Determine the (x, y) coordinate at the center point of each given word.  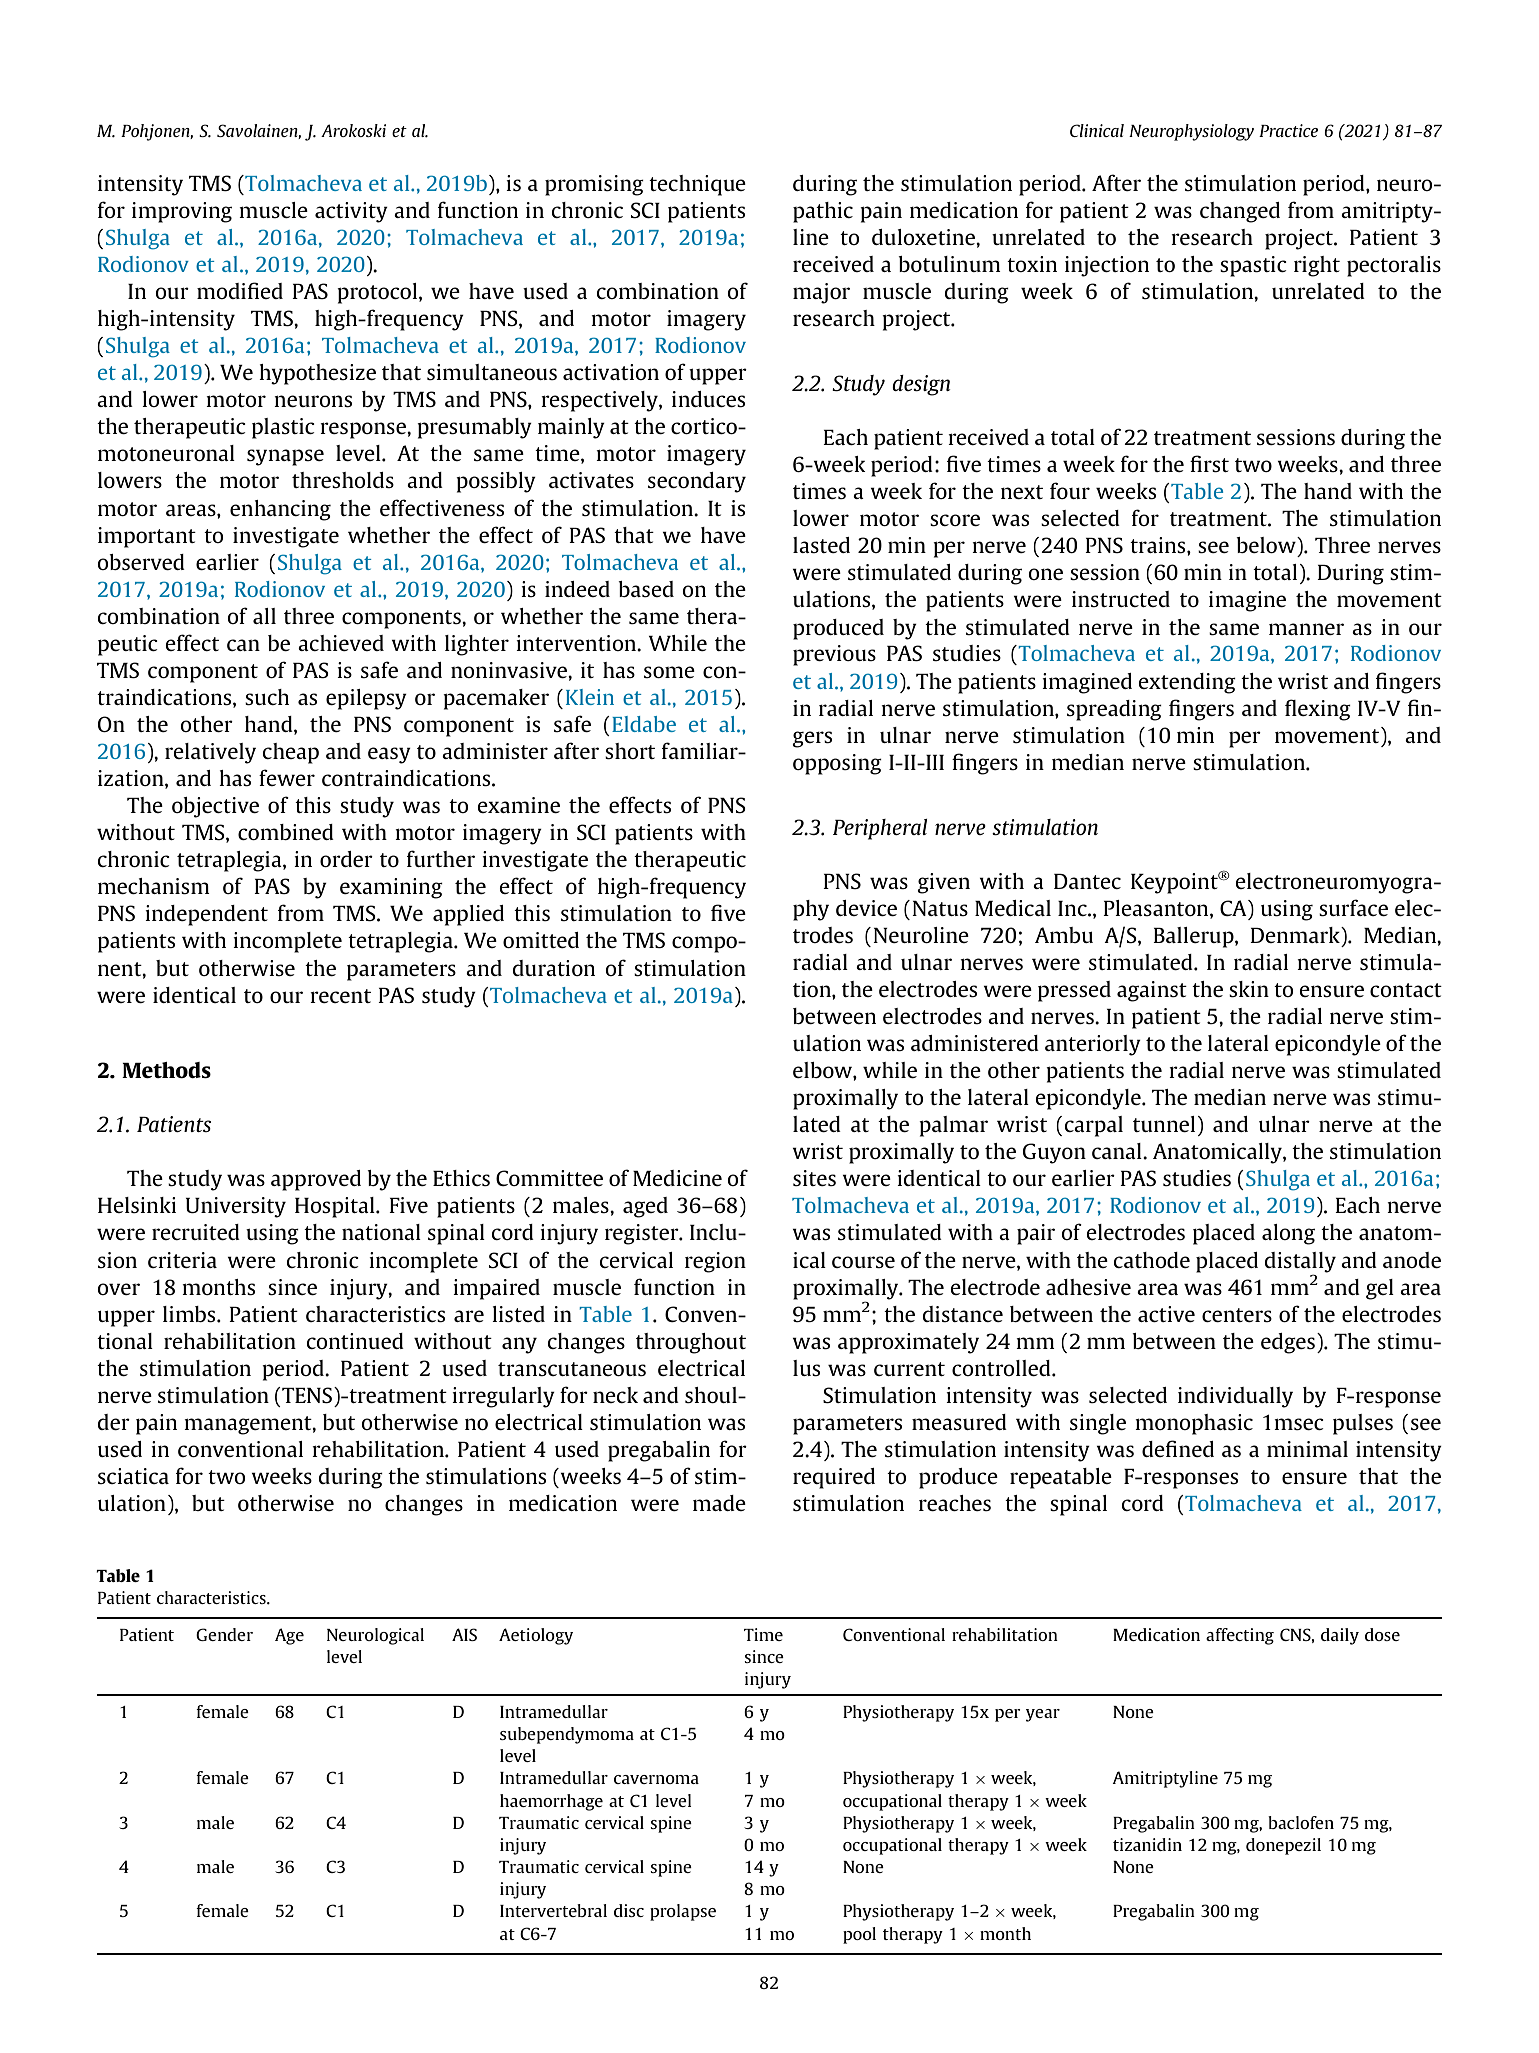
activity (351, 212)
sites (814, 1178)
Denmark (1296, 935)
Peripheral (880, 829)
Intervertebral (553, 1910)
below (1267, 545)
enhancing (280, 510)
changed (1240, 212)
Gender (224, 1634)
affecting (1240, 1636)
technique (697, 185)
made (719, 1503)
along (1288, 1234)
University (236, 1207)
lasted (821, 545)
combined (286, 832)
